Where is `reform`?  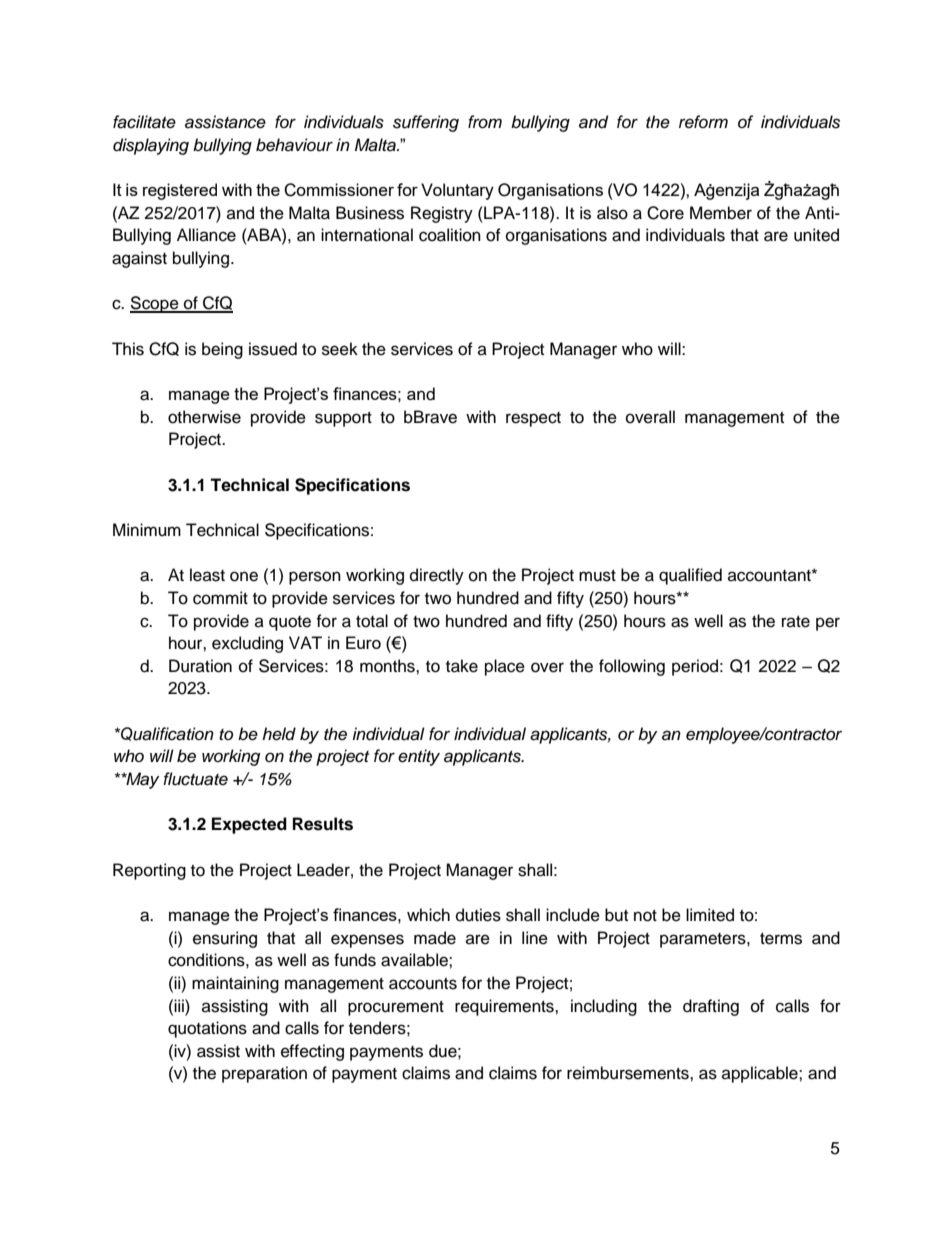 reform is located at coordinates (703, 122).
